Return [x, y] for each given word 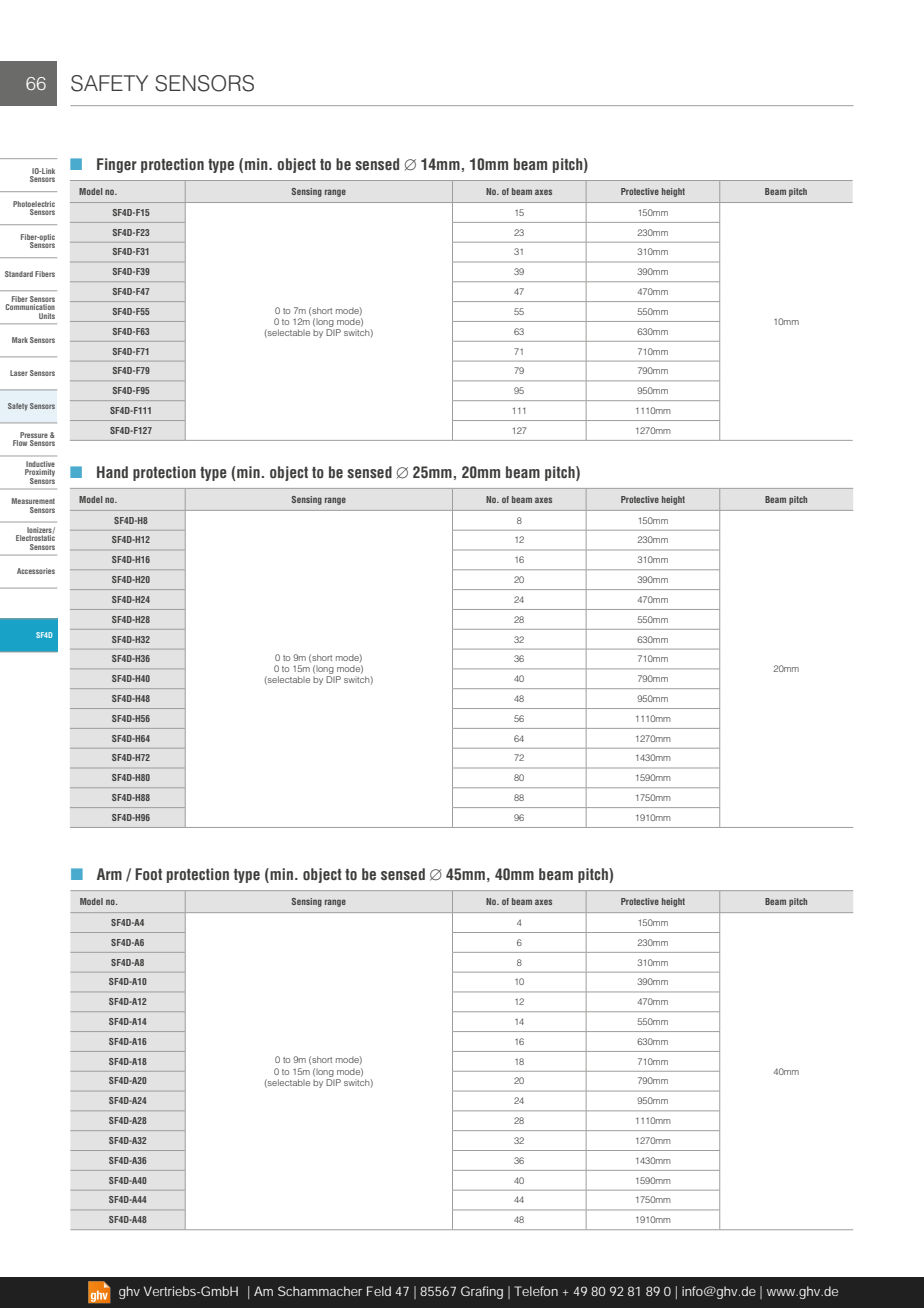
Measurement [33, 501]
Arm [109, 874]
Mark [20, 340]
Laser [19, 373]
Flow [20, 443]
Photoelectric [34, 204]
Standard [19, 274]
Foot [148, 874]
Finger [117, 165]
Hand [112, 472]
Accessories [36, 571]
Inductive [40, 464]
